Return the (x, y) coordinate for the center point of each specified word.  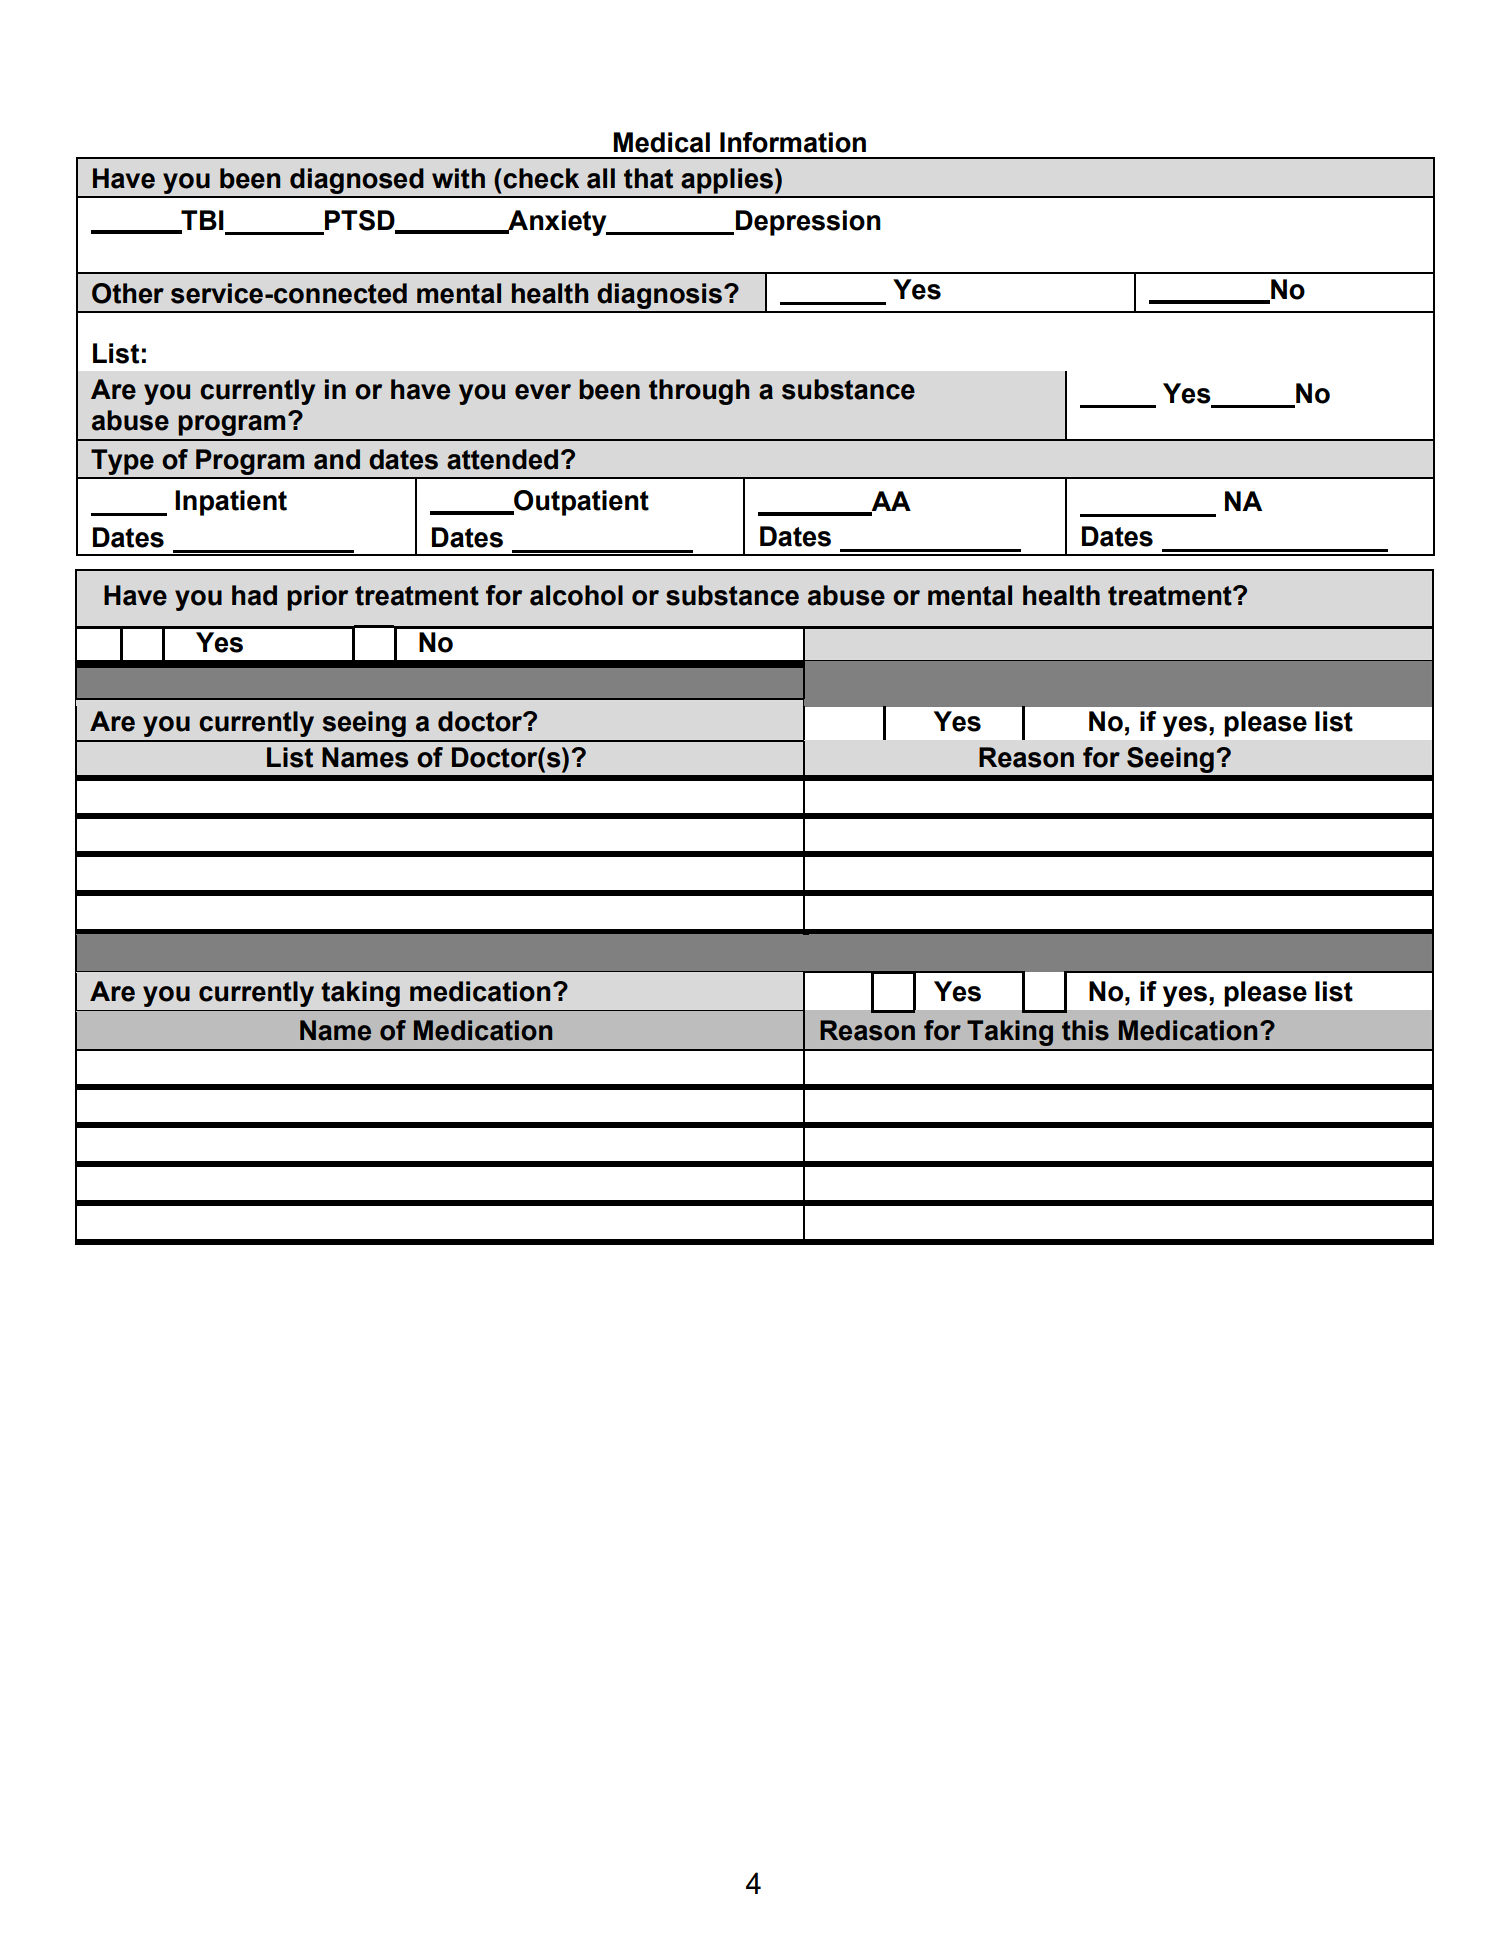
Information (793, 142)
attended (502, 459)
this (1085, 1030)
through (699, 392)
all (601, 178)
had (254, 595)
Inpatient (231, 503)
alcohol (576, 595)
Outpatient (580, 503)
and (337, 459)
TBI (201, 221)
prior (317, 598)
